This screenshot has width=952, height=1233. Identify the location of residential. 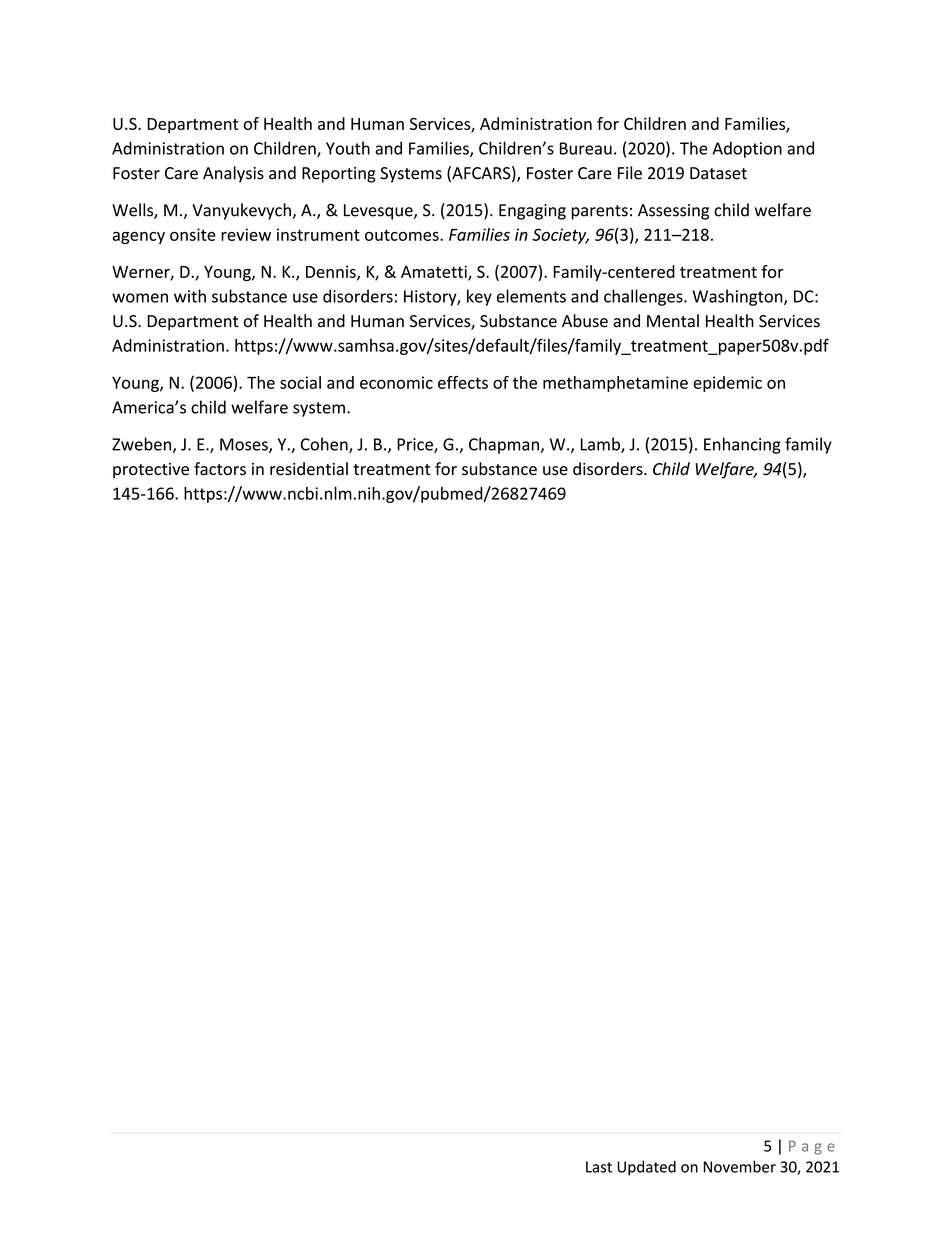
(309, 469).
